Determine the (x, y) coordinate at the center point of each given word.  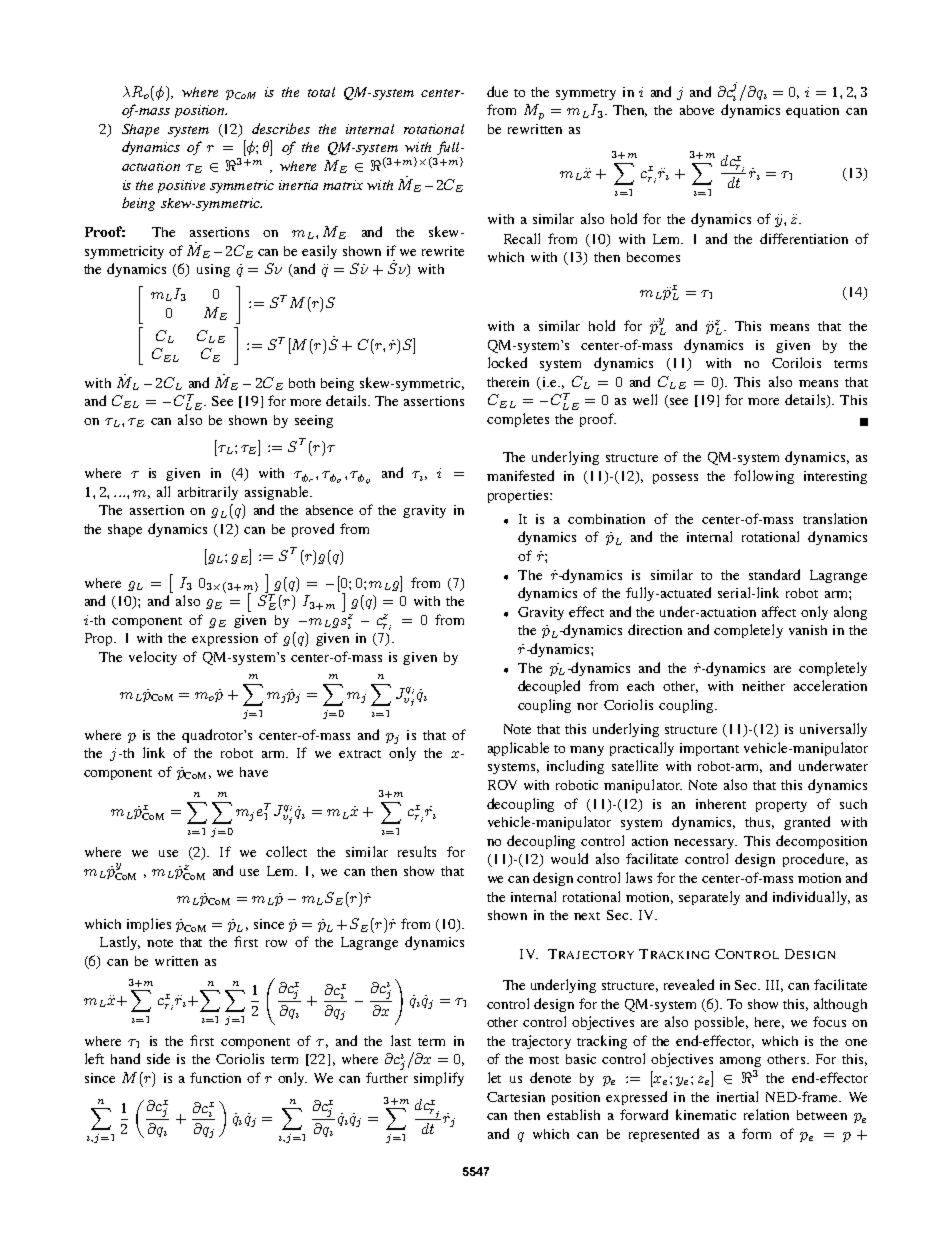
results (417, 851)
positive (181, 186)
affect (779, 611)
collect (286, 851)
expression (225, 639)
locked (507, 362)
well (645, 399)
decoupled (549, 687)
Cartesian (516, 1097)
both (302, 383)
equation (812, 111)
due (497, 91)
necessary (705, 844)
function (215, 1077)
